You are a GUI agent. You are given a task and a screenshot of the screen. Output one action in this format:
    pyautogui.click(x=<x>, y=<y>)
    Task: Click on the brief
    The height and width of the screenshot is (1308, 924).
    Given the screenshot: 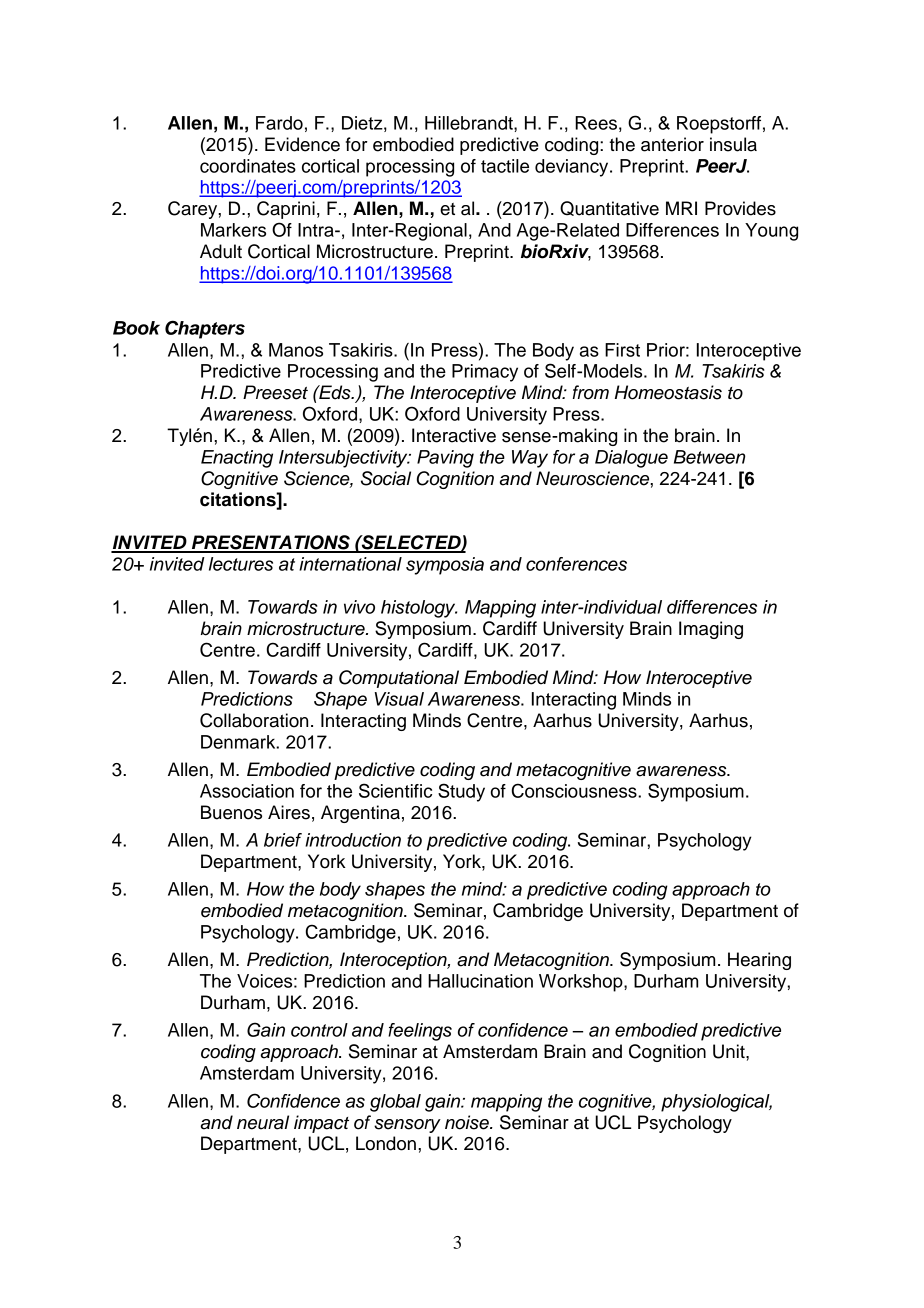 What is the action you would take?
    pyautogui.click(x=283, y=840)
